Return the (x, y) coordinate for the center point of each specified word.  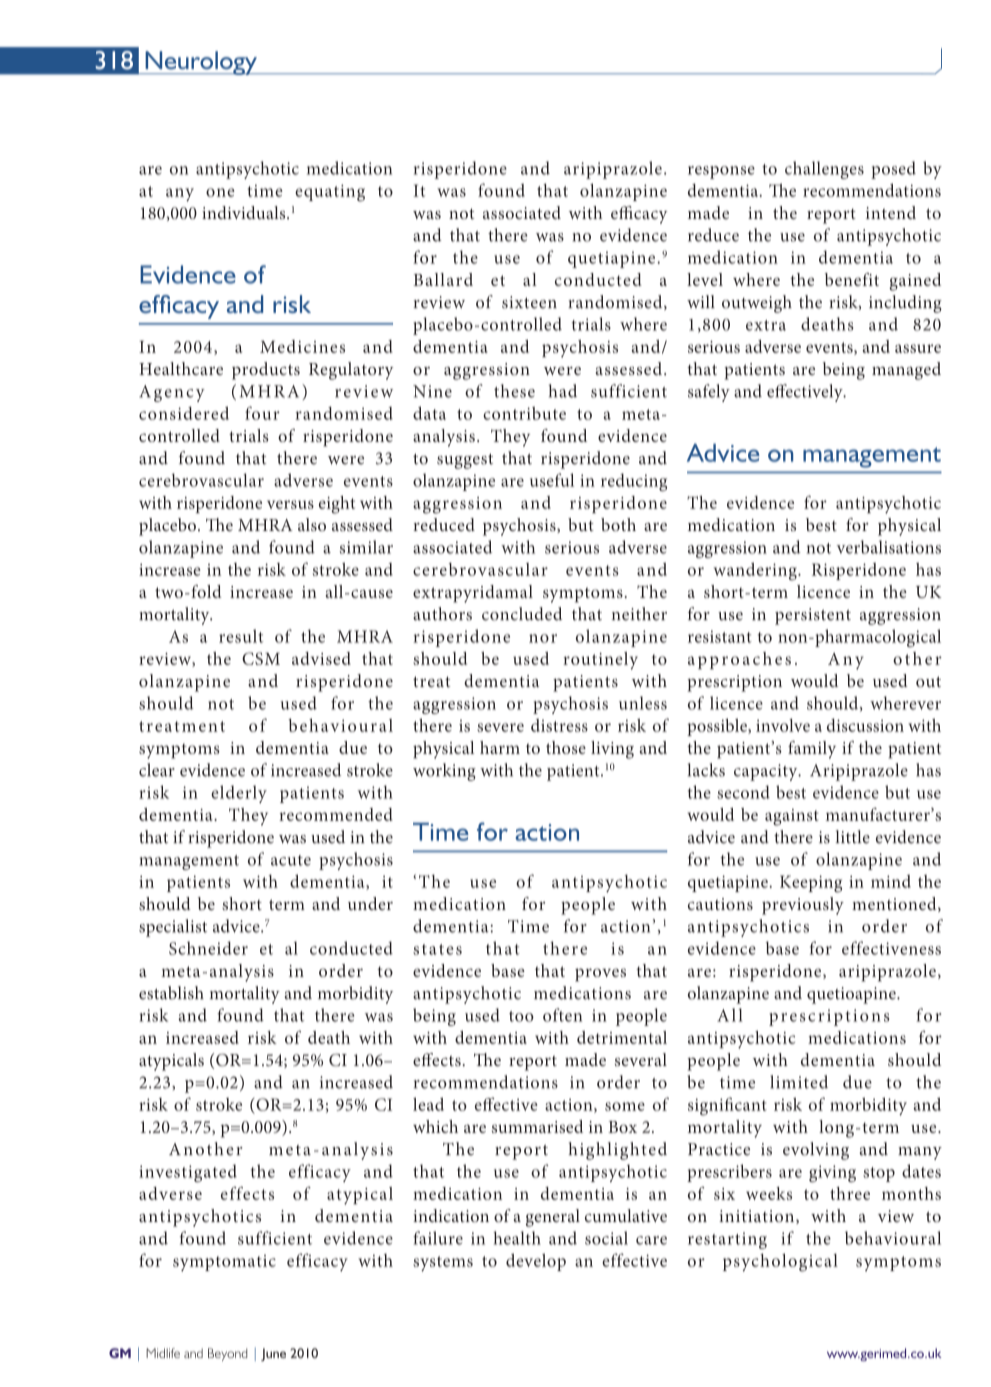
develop (536, 1262)
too (521, 1016)
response (721, 172)
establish (171, 993)
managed (906, 371)
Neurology (201, 63)
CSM (261, 658)
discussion (865, 725)
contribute (524, 413)
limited (799, 1082)
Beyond (227, 1354)
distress (559, 725)
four (262, 413)
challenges (824, 170)
